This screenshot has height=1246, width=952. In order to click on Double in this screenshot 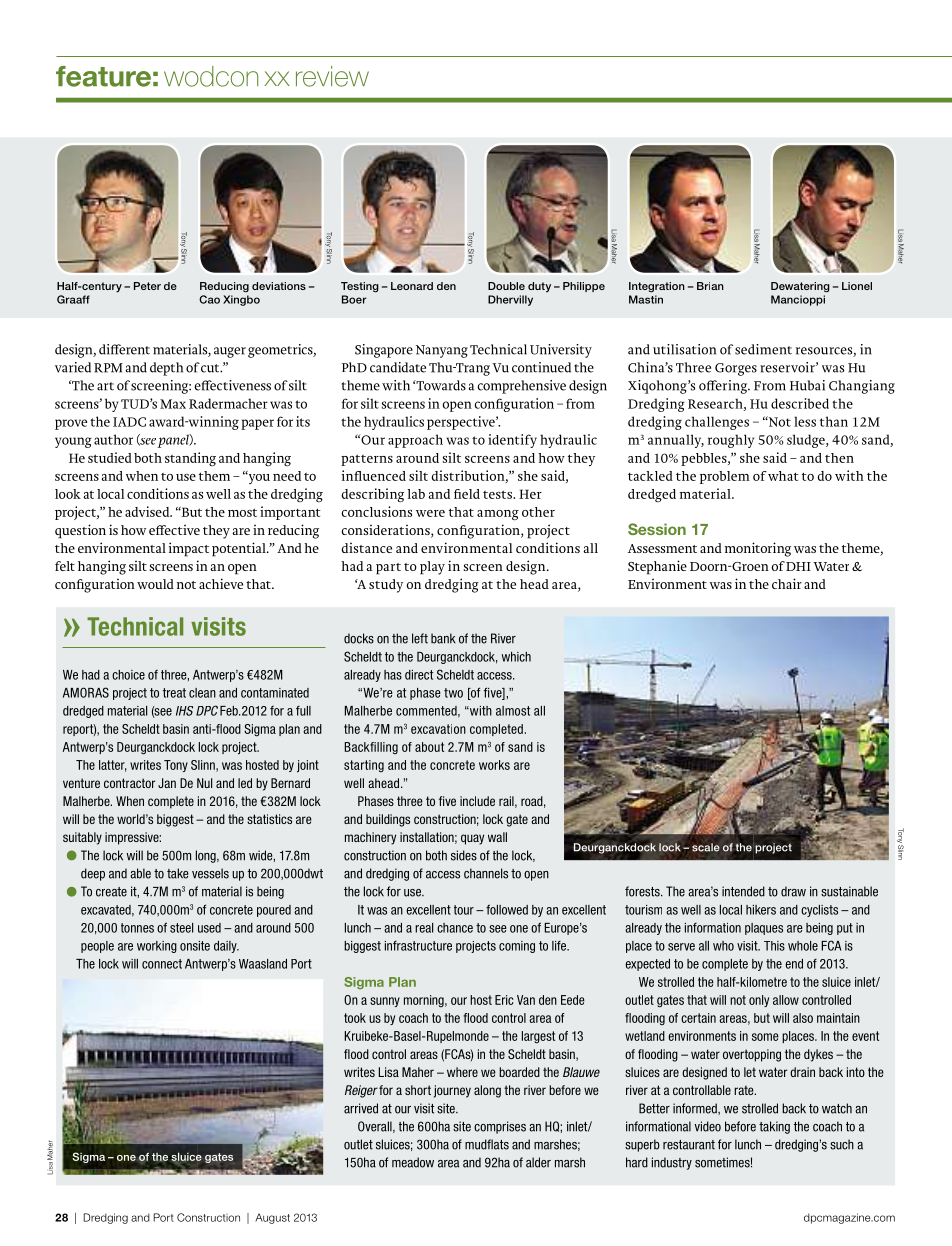, I will do `click(506, 286)`.
